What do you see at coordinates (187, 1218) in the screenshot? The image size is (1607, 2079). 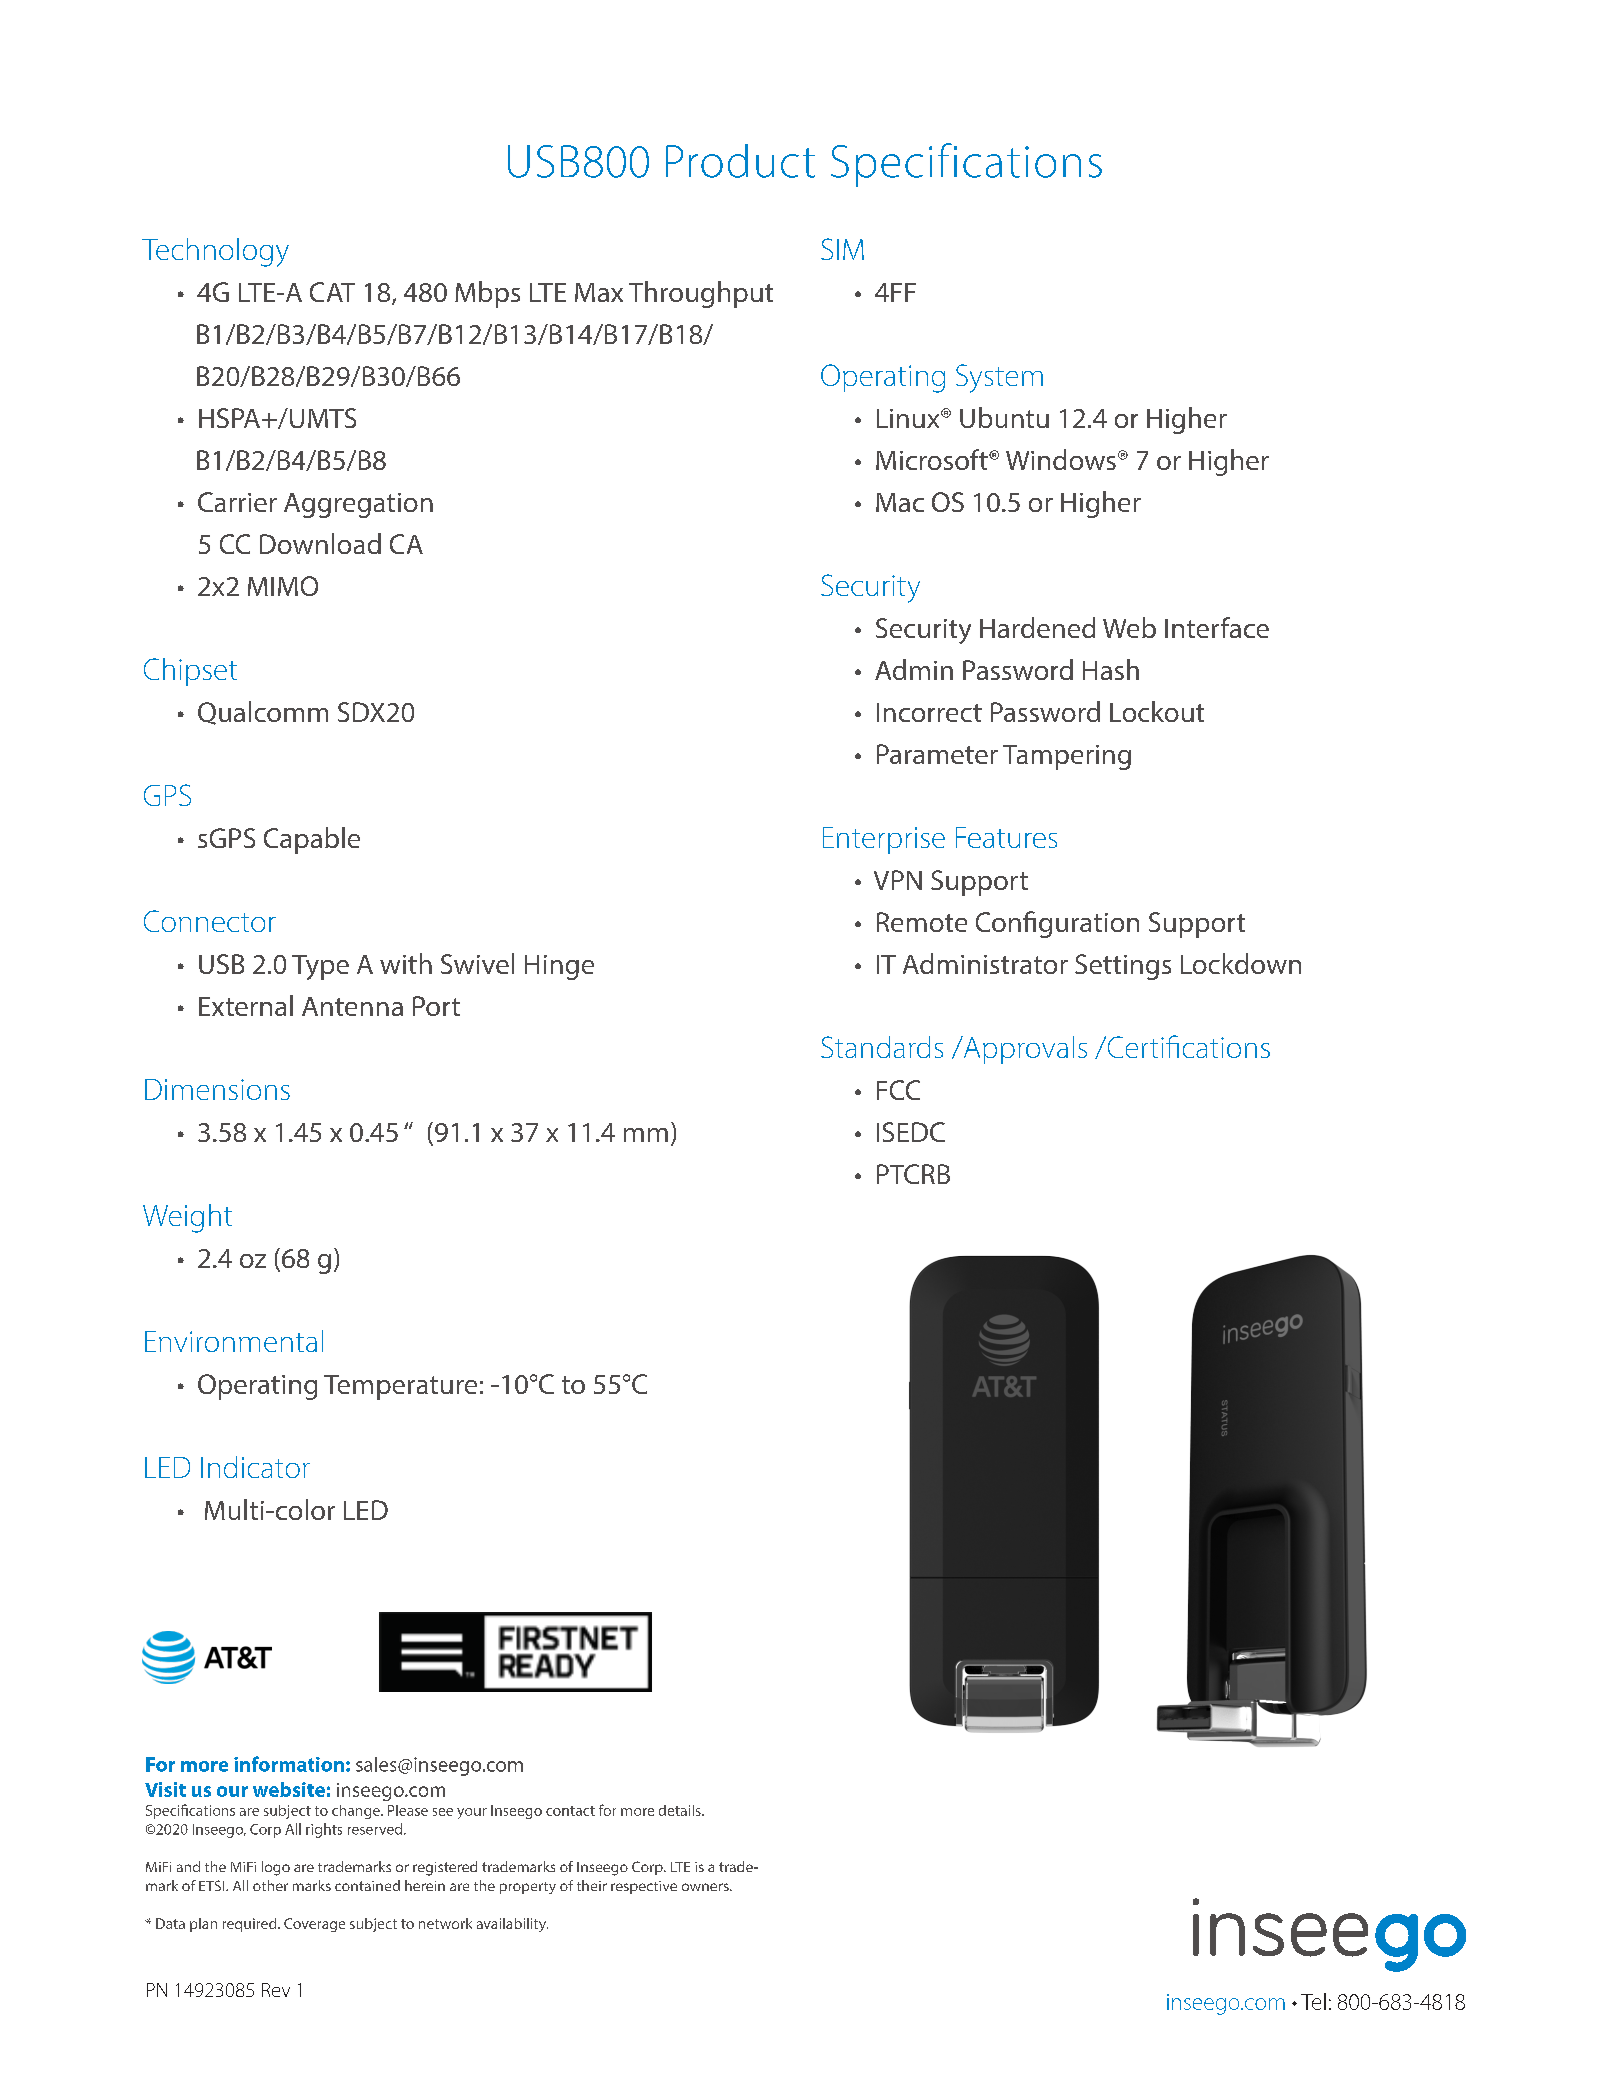 I see `Weight` at bounding box center [187, 1218].
